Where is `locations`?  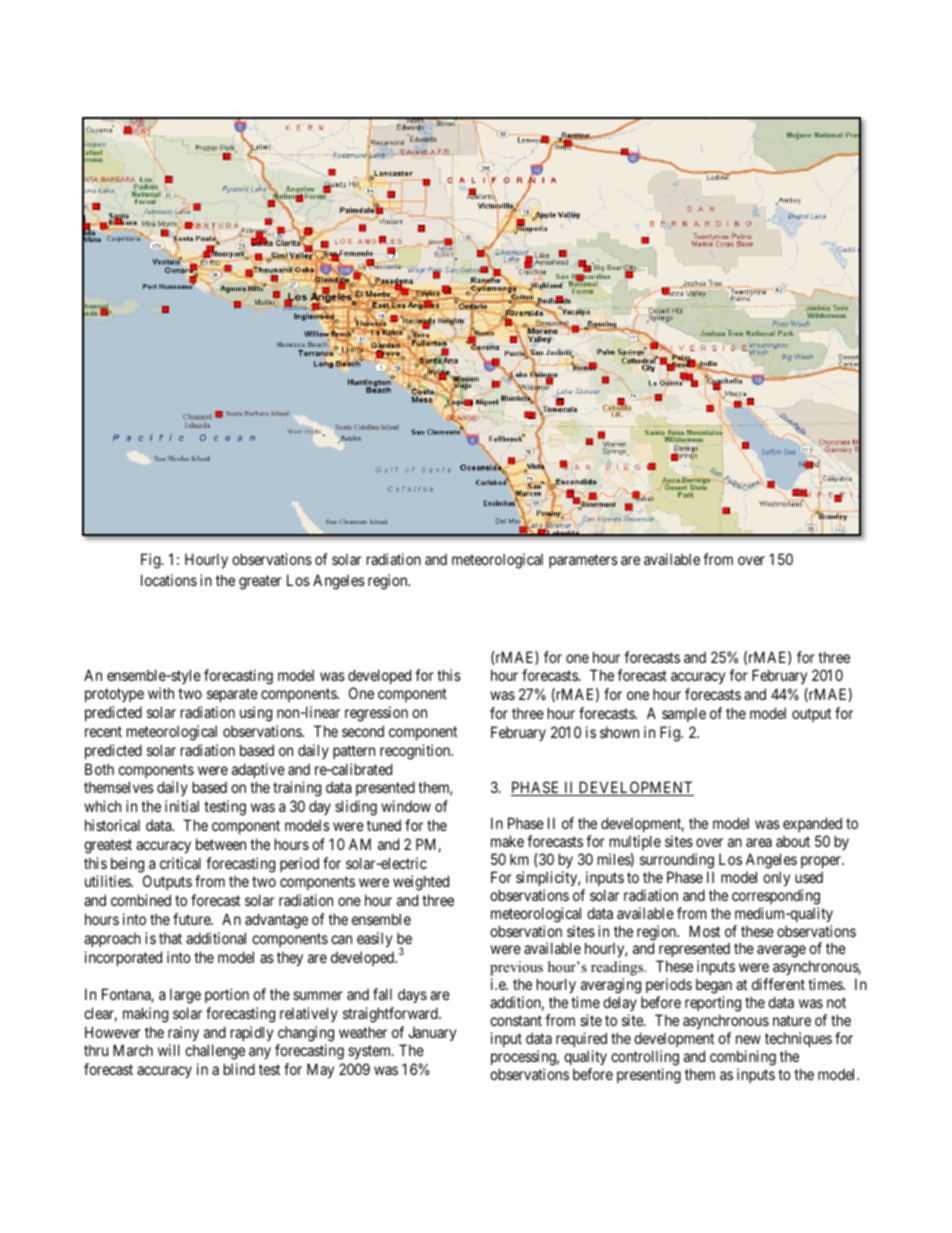
locations is located at coordinates (169, 580).
